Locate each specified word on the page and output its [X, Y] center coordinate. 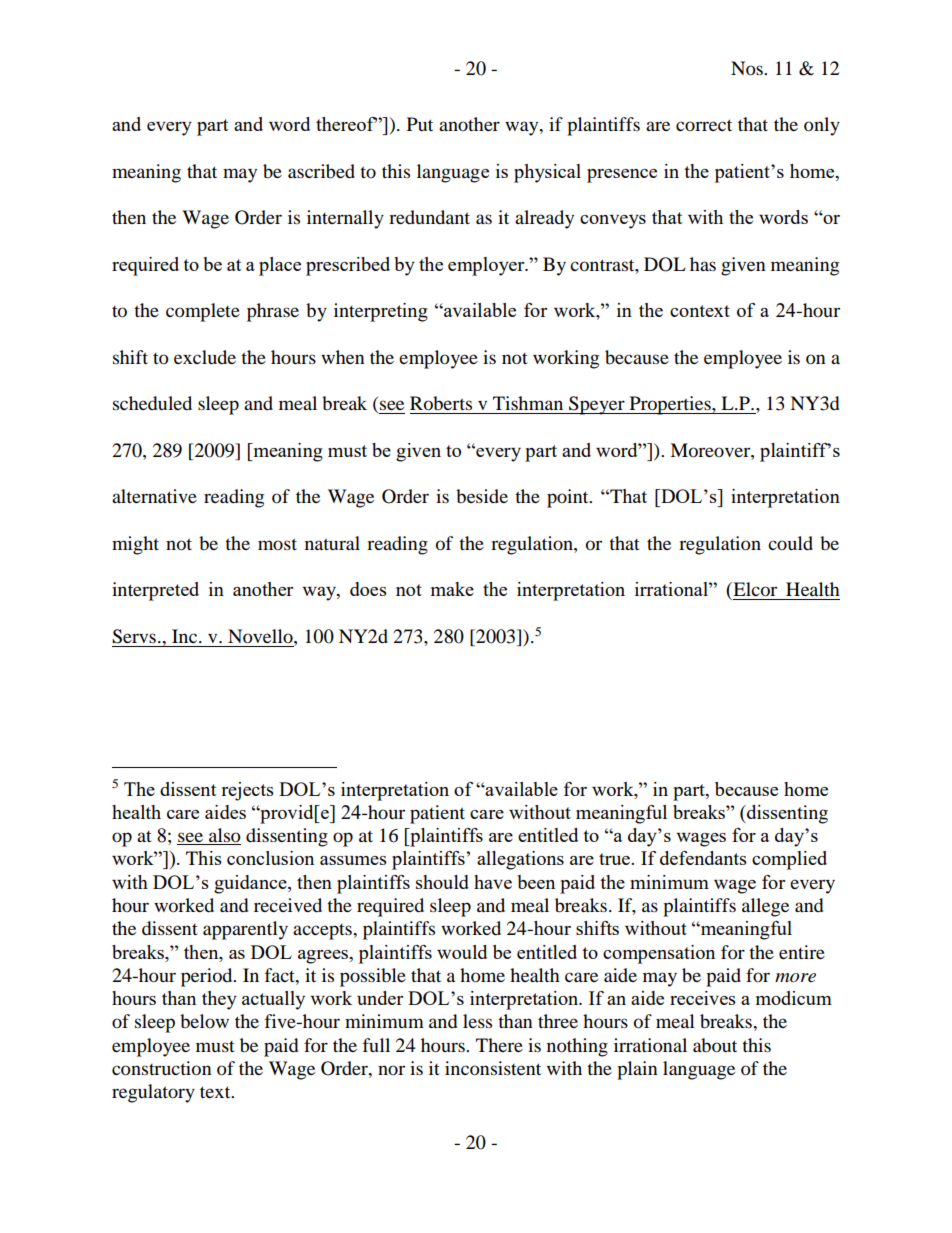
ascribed [321, 171]
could [790, 543]
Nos [748, 68]
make [452, 589]
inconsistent [493, 1068]
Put [420, 124]
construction [162, 1068]
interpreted [155, 591]
